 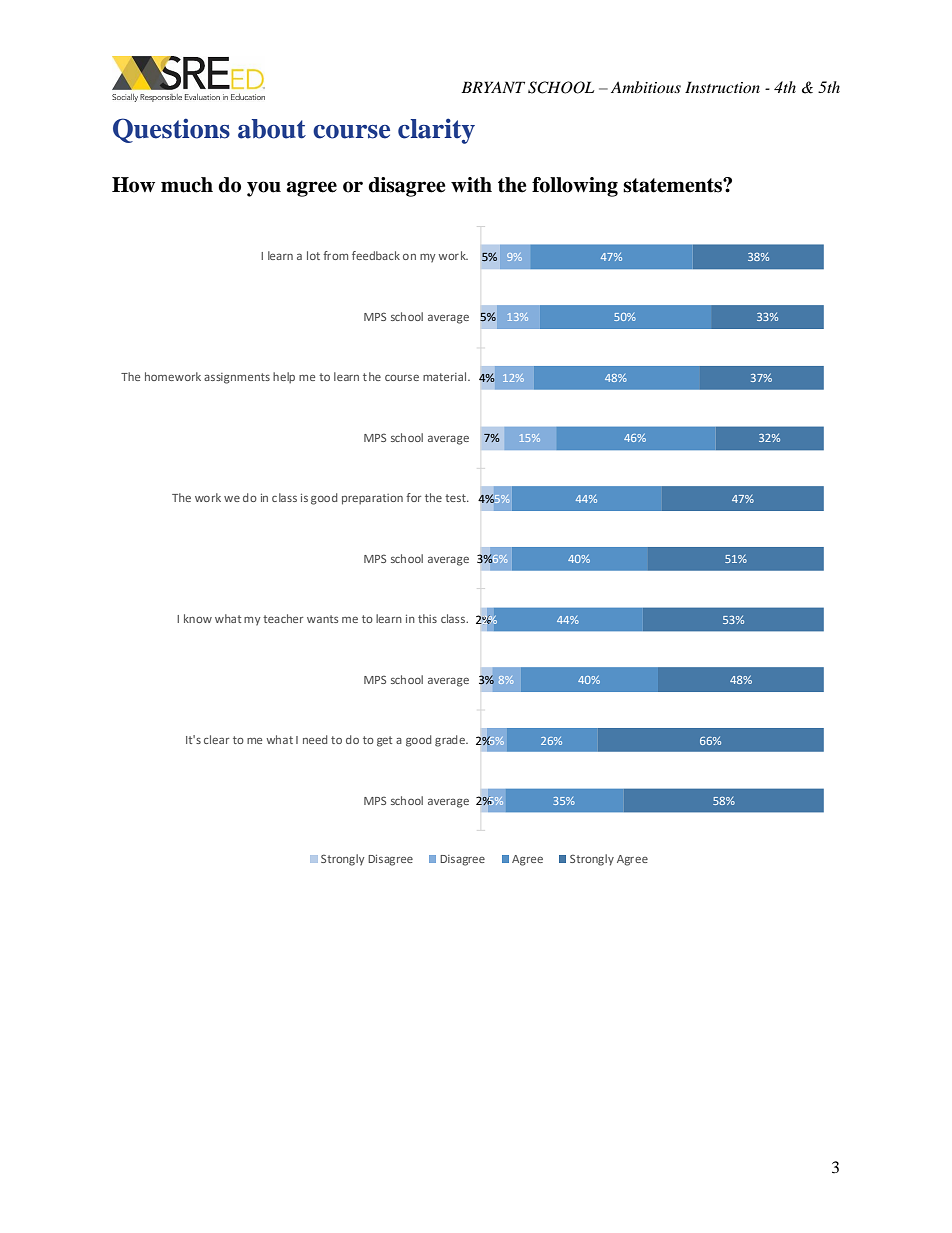 What do you see at coordinates (436, 131) in the document?
I see `clarity` at bounding box center [436, 131].
